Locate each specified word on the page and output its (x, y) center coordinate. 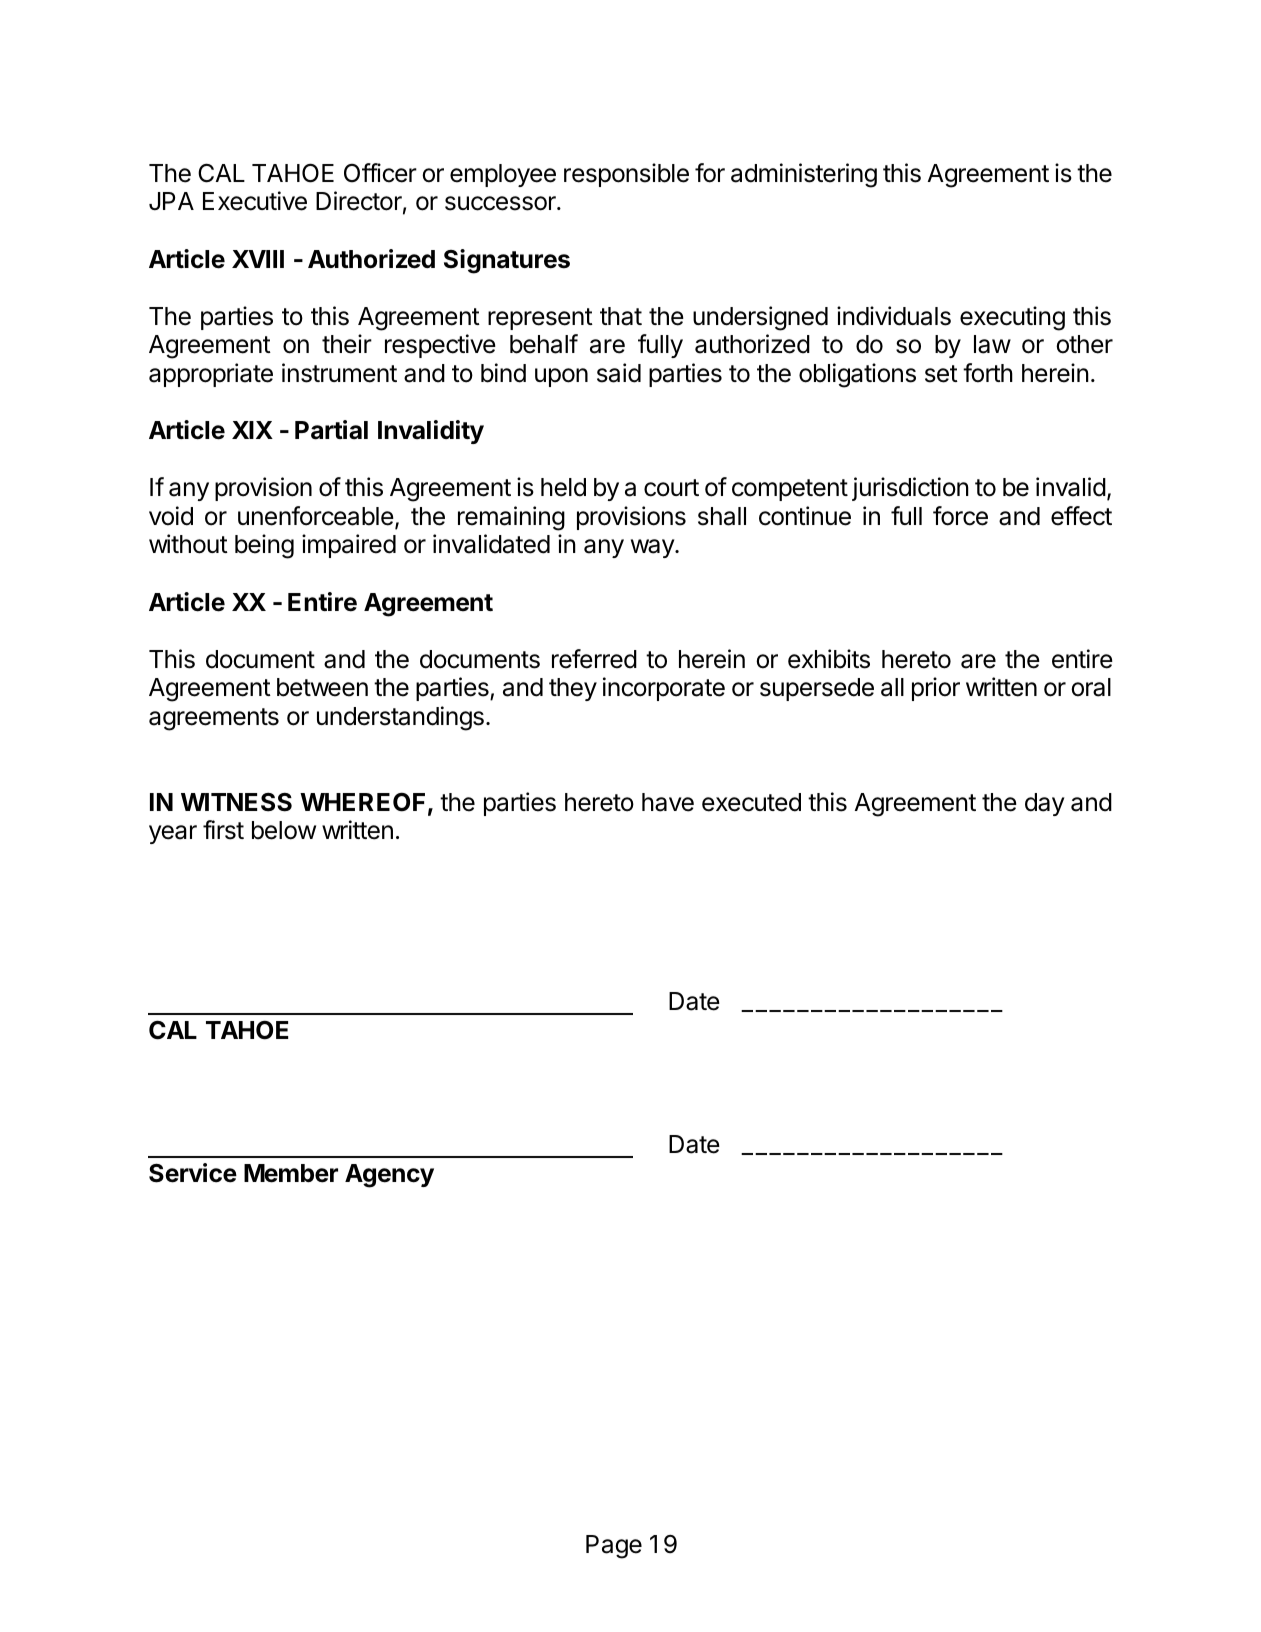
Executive (255, 201)
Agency (389, 1176)
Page (614, 1547)
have (668, 802)
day (1045, 804)
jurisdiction (910, 489)
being (264, 546)
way (653, 548)
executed (751, 802)
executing (1012, 318)
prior (936, 689)
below (284, 830)
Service (193, 1173)
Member (291, 1173)
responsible (626, 175)
